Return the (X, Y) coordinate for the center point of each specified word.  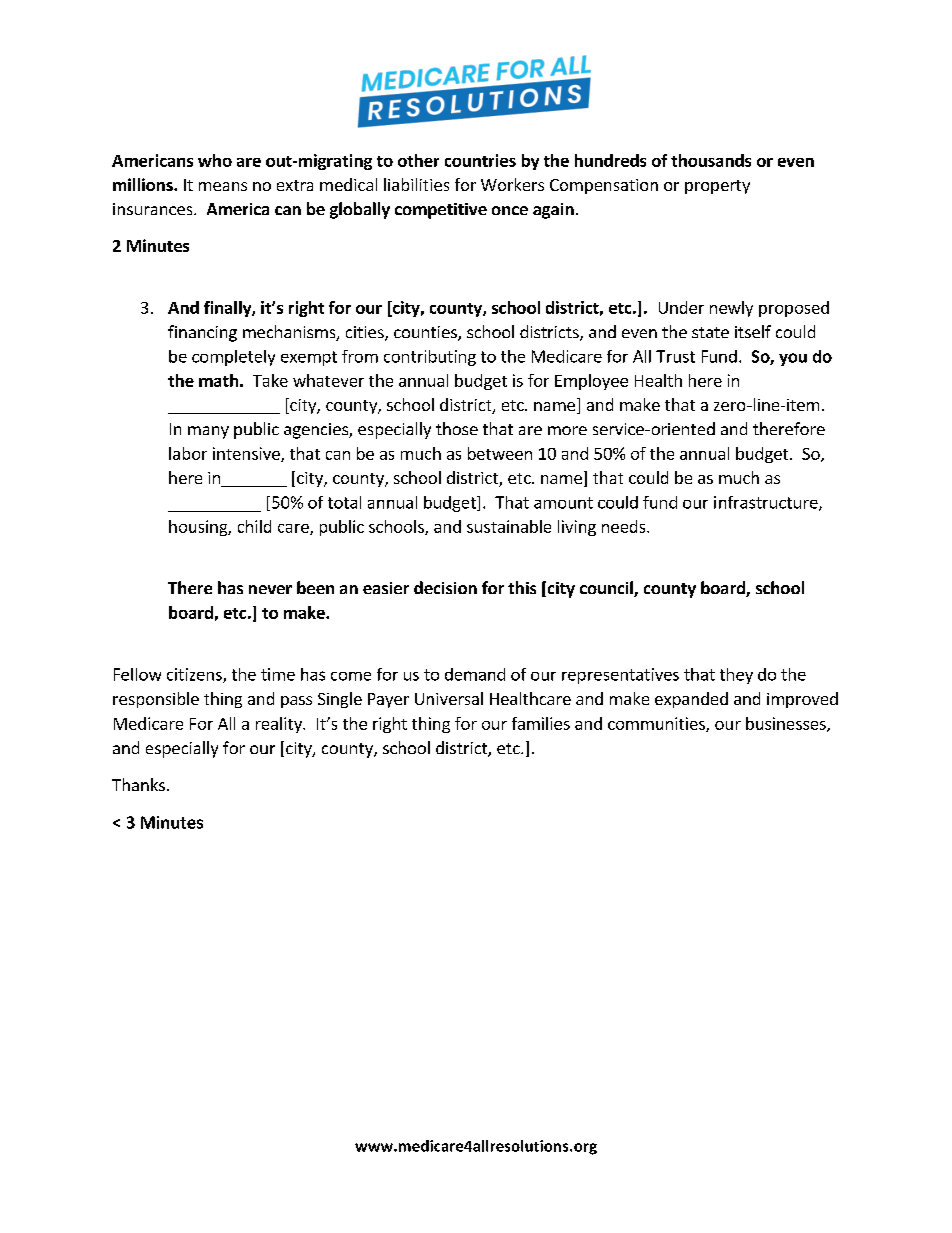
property (717, 187)
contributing (430, 358)
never (270, 589)
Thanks (138, 784)
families (541, 723)
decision (445, 587)
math (218, 380)
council (607, 589)
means (223, 186)
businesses (787, 724)
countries (480, 160)
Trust (675, 356)
